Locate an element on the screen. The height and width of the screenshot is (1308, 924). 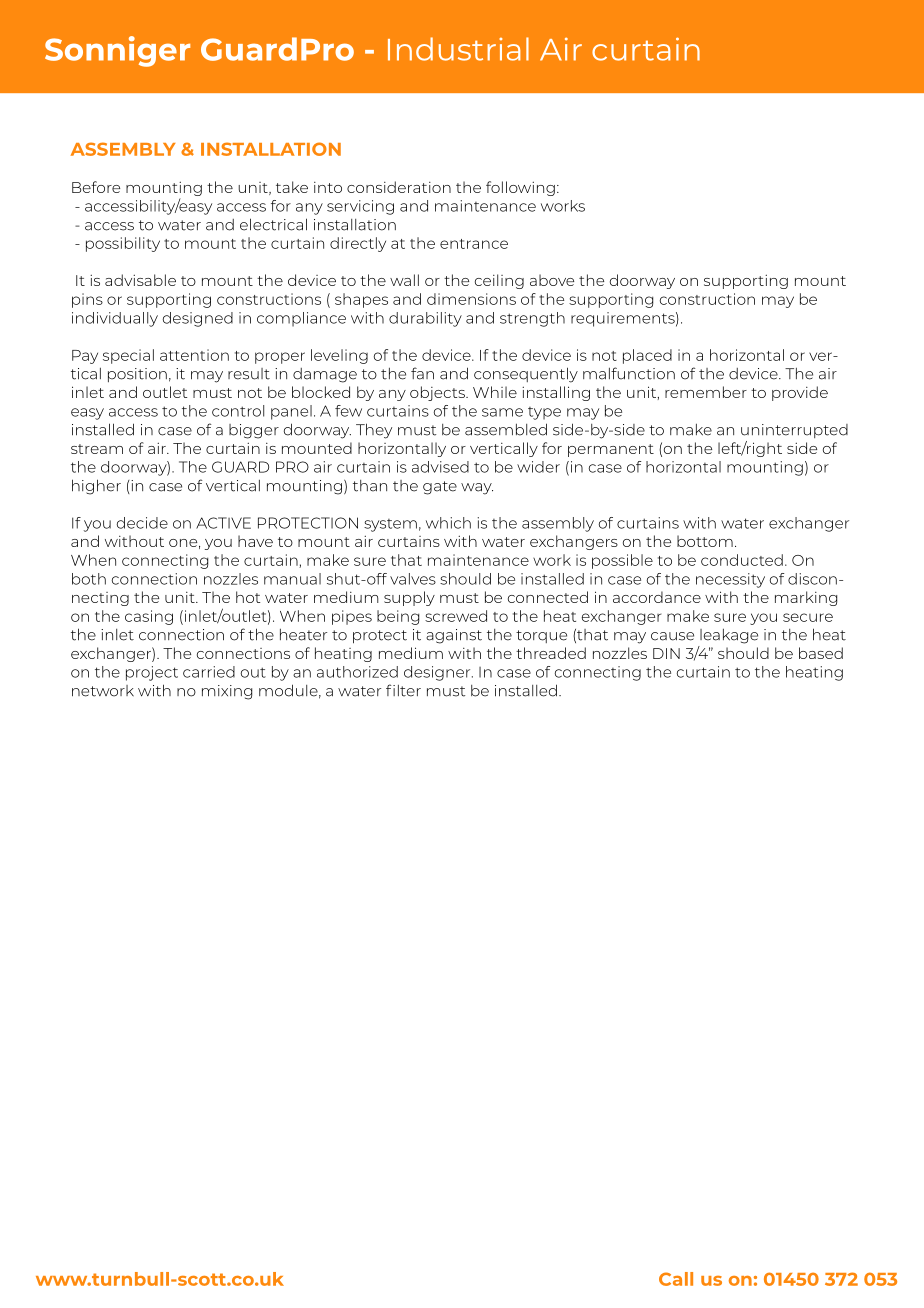
Before is located at coordinates (96, 187).
